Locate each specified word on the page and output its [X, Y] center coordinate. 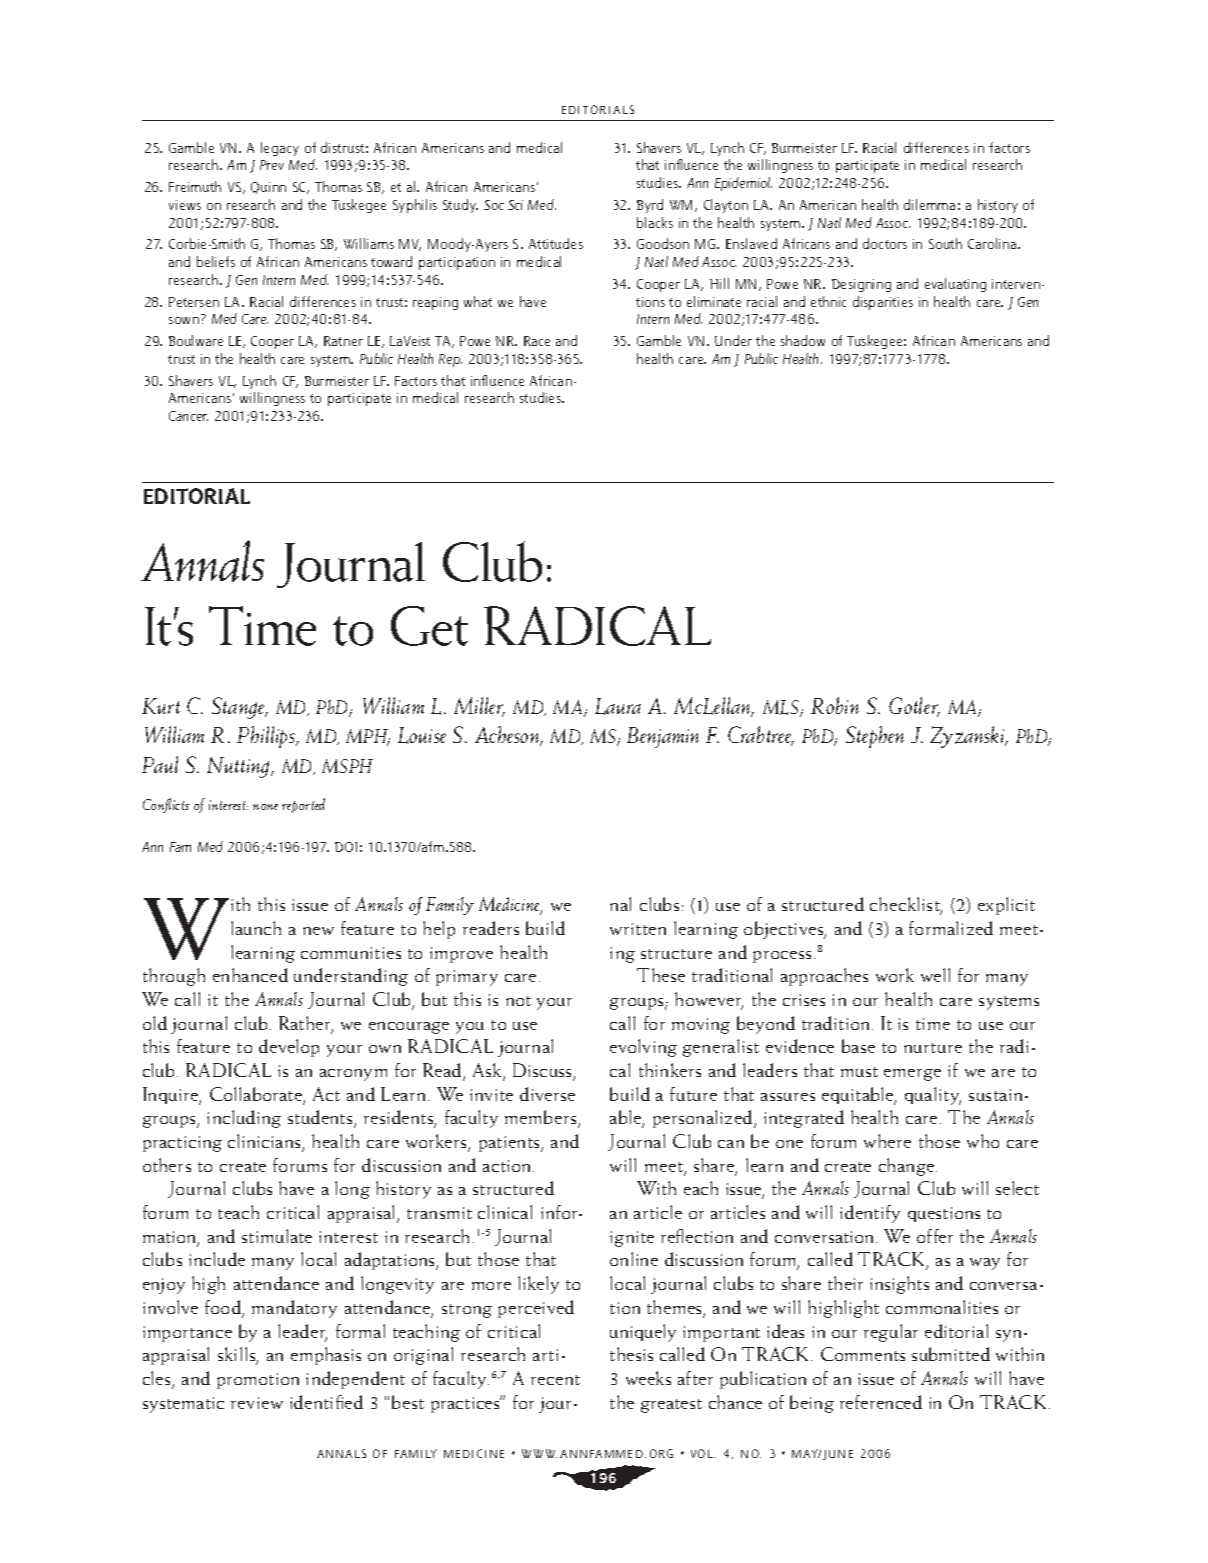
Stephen [875, 737]
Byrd [650, 206]
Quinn [268, 188]
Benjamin [663, 737]
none [265, 807]
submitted [951, 1354]
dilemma [929, 204]
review [257, 1403]
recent [555, 1380]
